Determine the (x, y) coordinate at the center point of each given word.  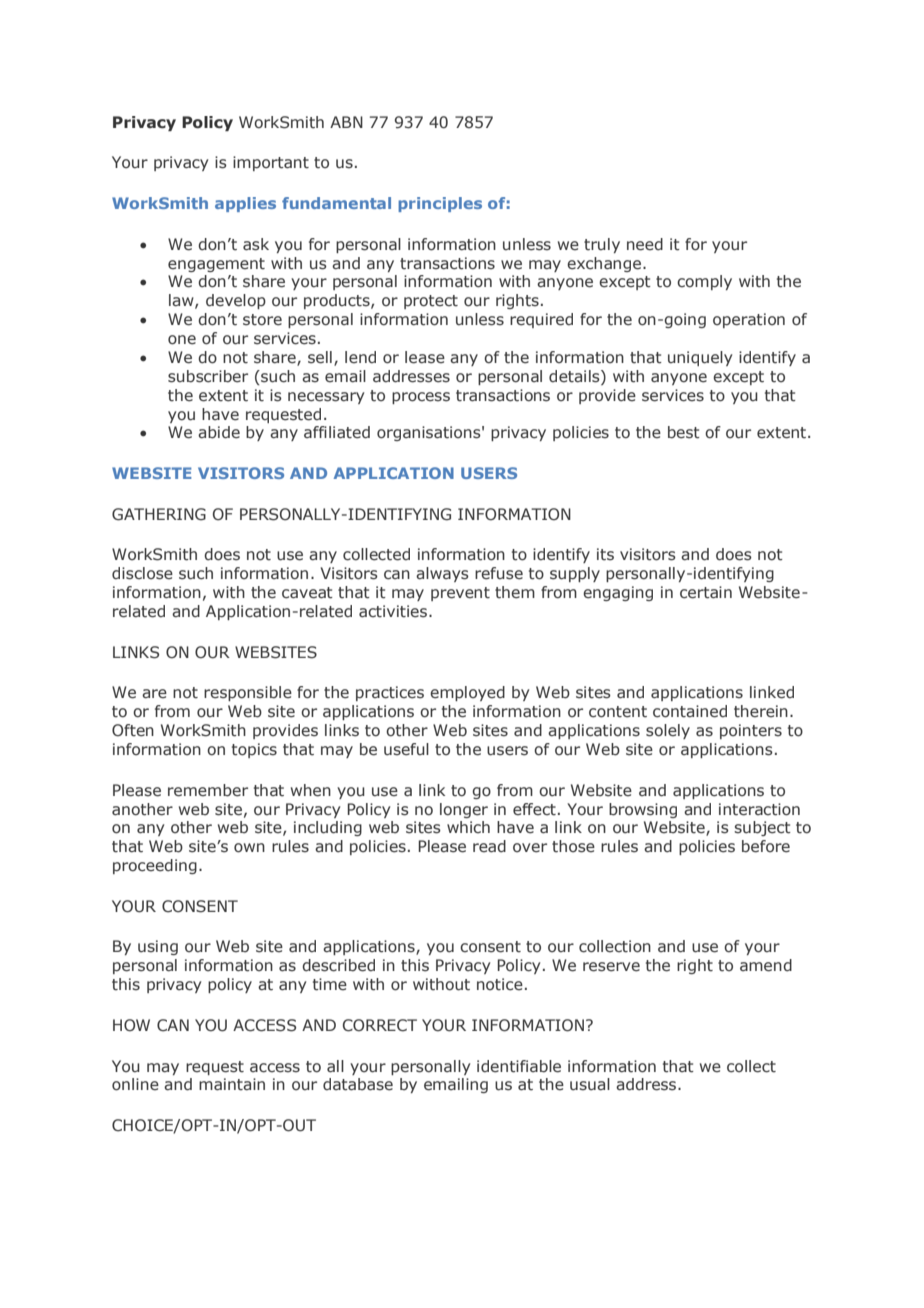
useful (406, 749)
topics (254, 750)
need (645, 244)
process (421, 398)
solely (668, 731)
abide (219, 432)
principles (440, 204)
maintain (232, 1084)
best (684, 432)
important (271, 163)
